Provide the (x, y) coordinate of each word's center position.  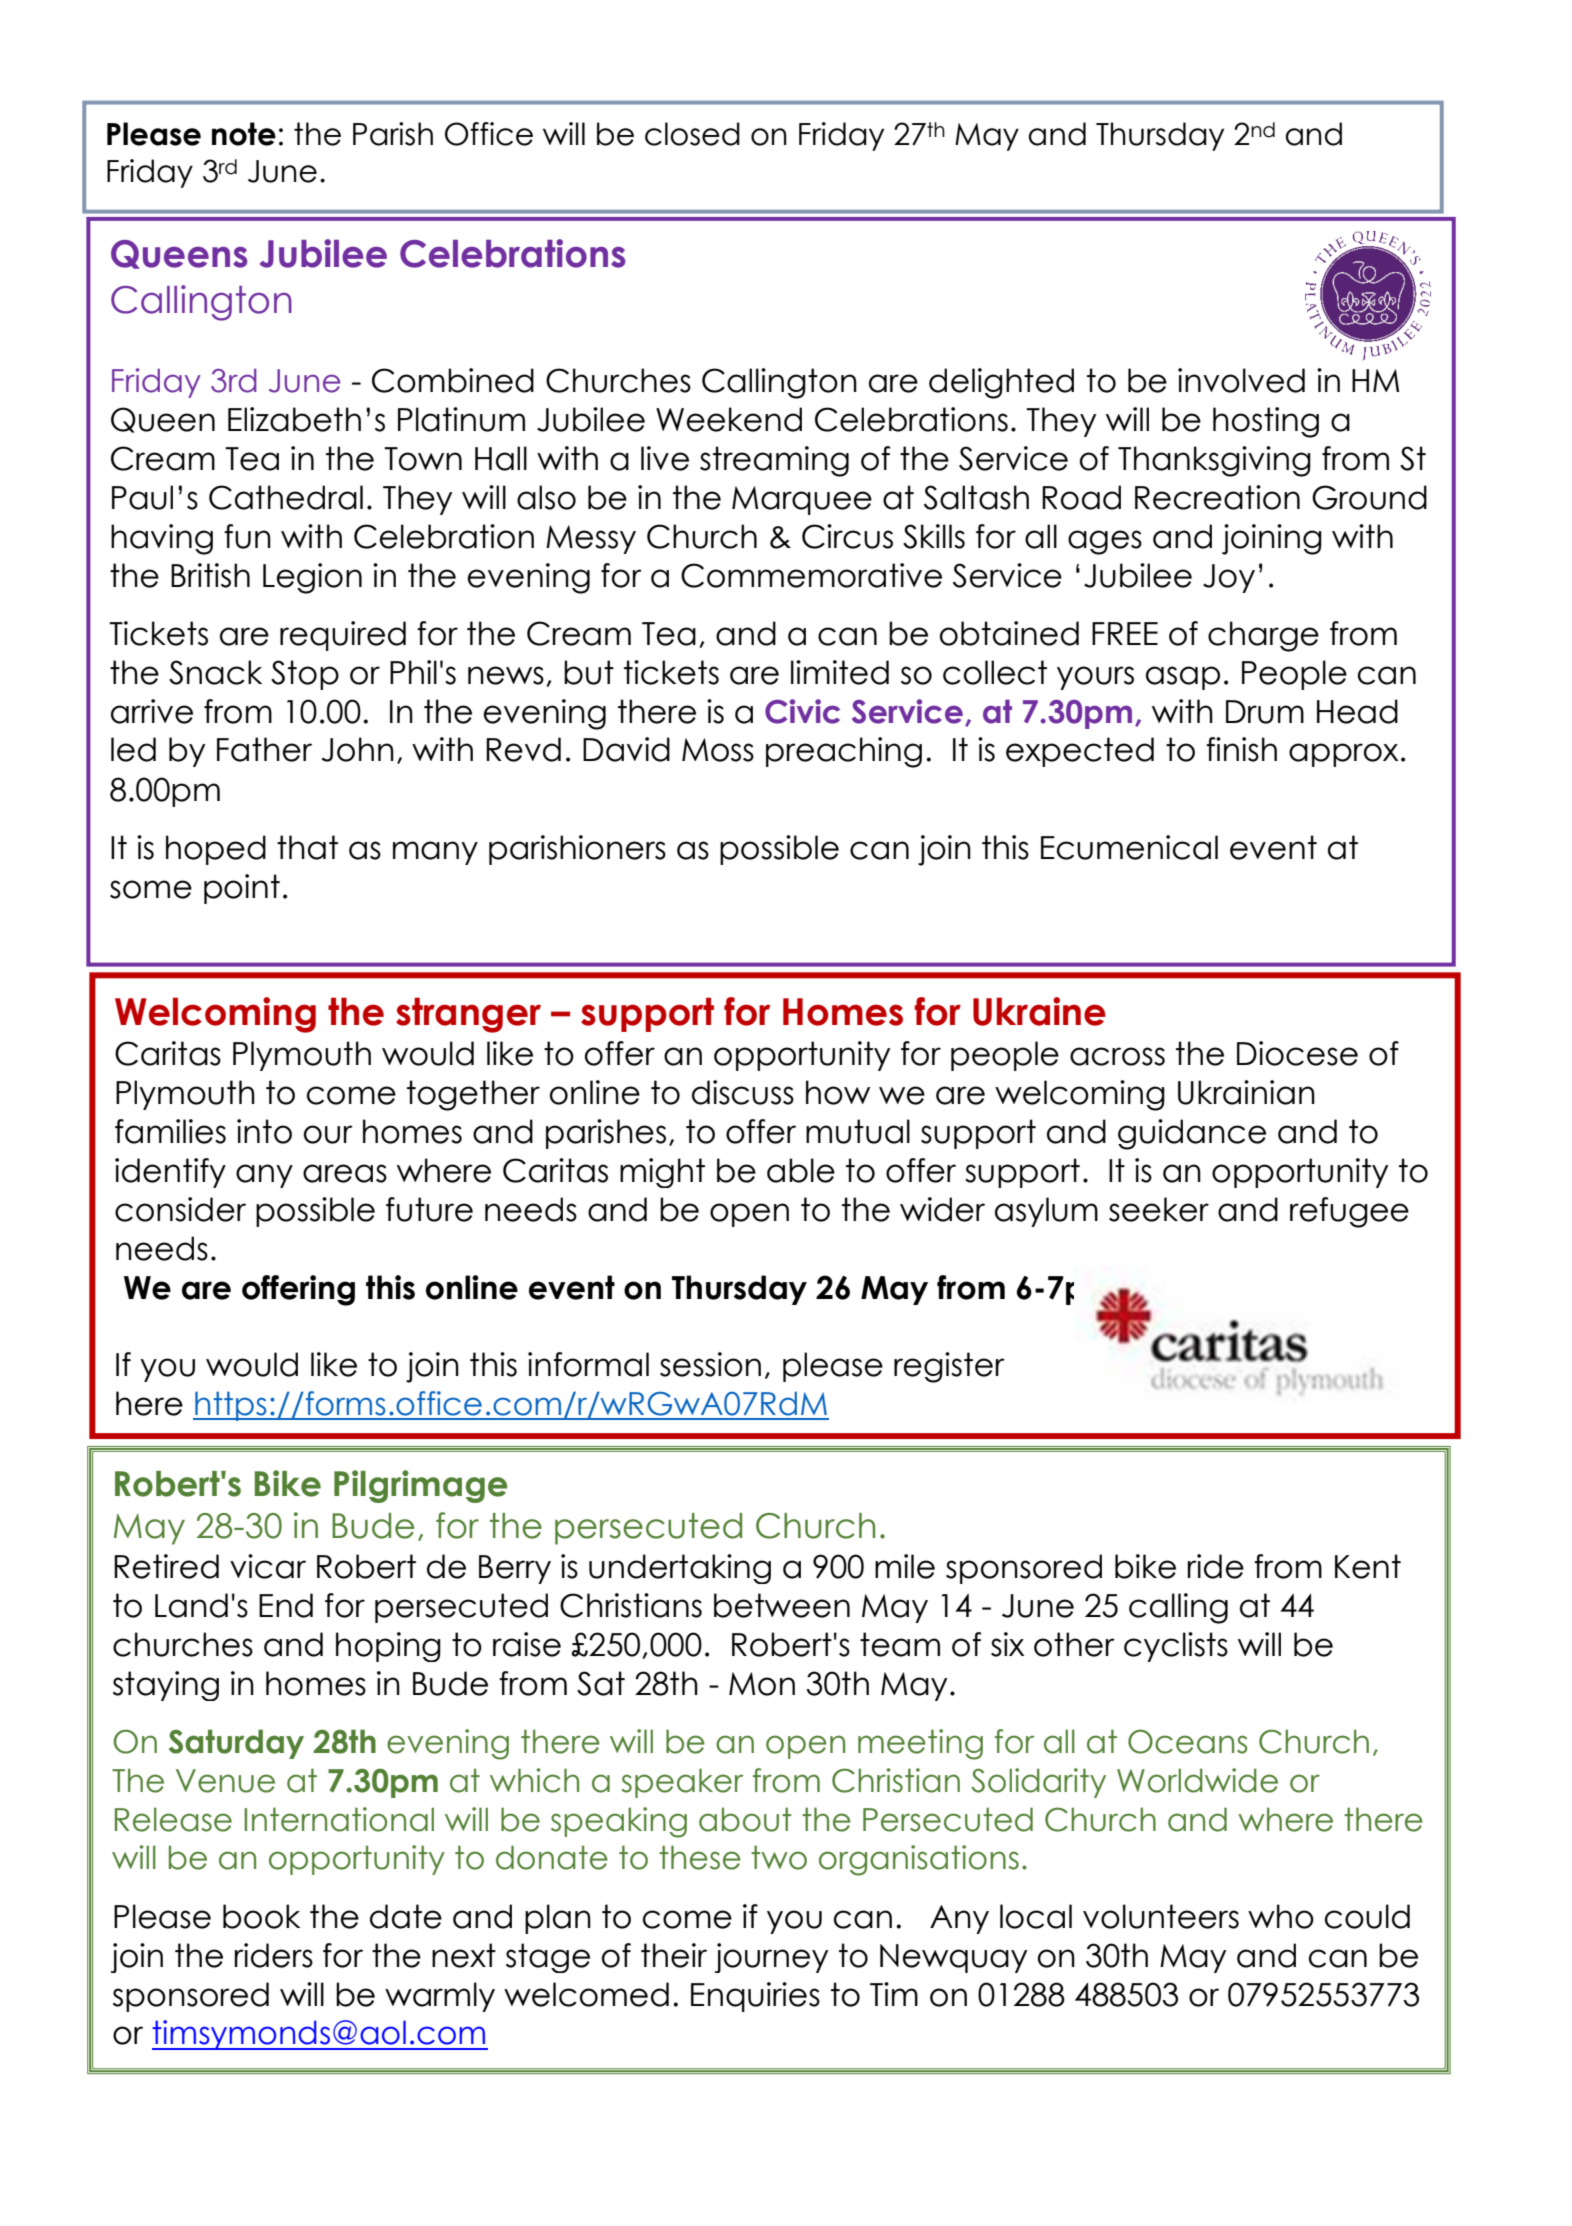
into (264, 1131)
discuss (743, 1092)
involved (1241, 380)
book (261, 1916)
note (244, 134)
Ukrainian (1246, 1092)
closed (692, 134)
